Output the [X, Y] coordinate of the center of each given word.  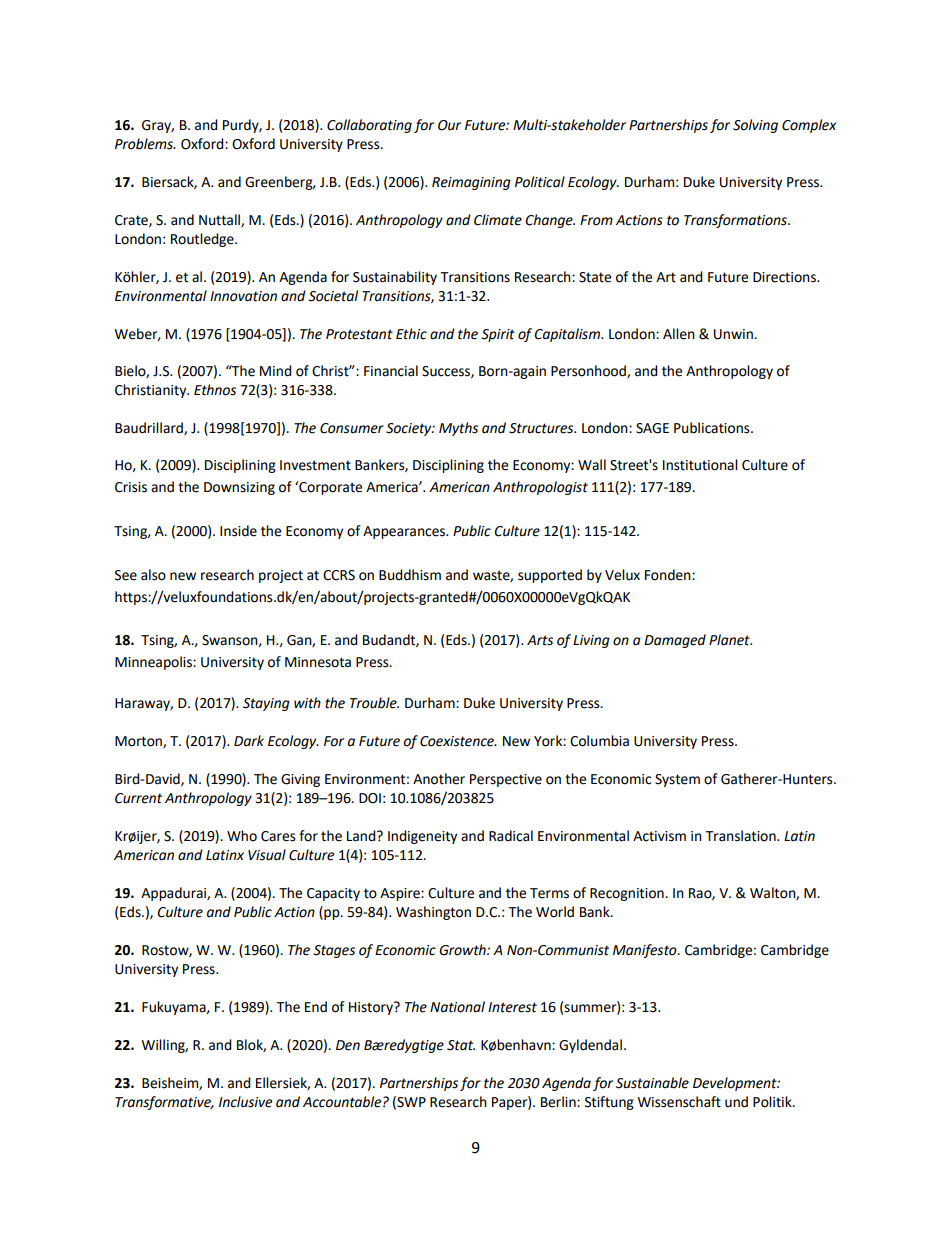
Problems [145, 144]
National [457, 1007]
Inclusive [245, 1102]
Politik [773, 1102]
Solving [755, 126]
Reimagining [471, 183]
